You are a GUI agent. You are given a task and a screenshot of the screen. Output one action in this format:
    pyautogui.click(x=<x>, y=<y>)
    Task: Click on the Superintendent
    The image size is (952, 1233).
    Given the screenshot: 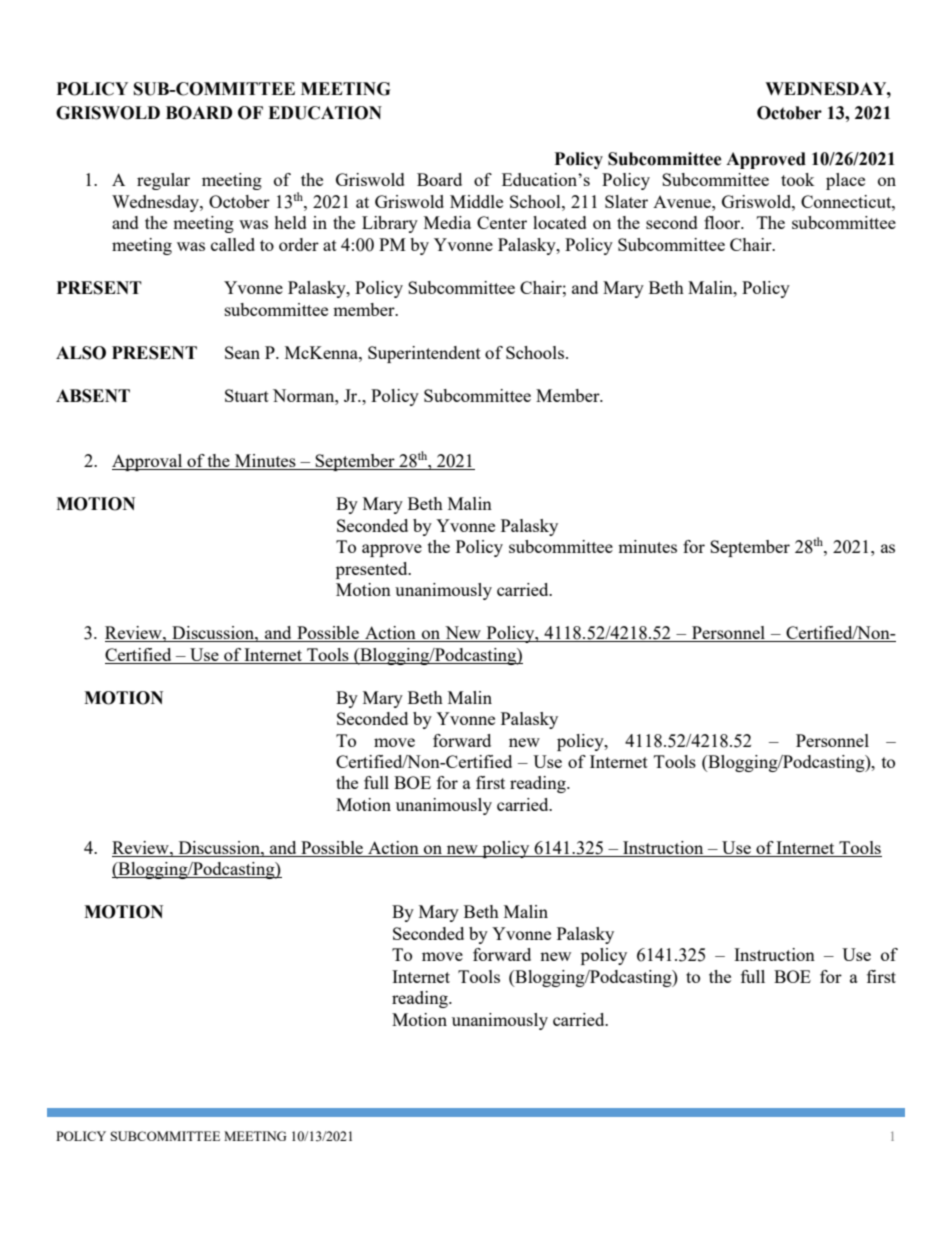 What is the action you would take?
    pyautogui.click(x=424, y=354)
